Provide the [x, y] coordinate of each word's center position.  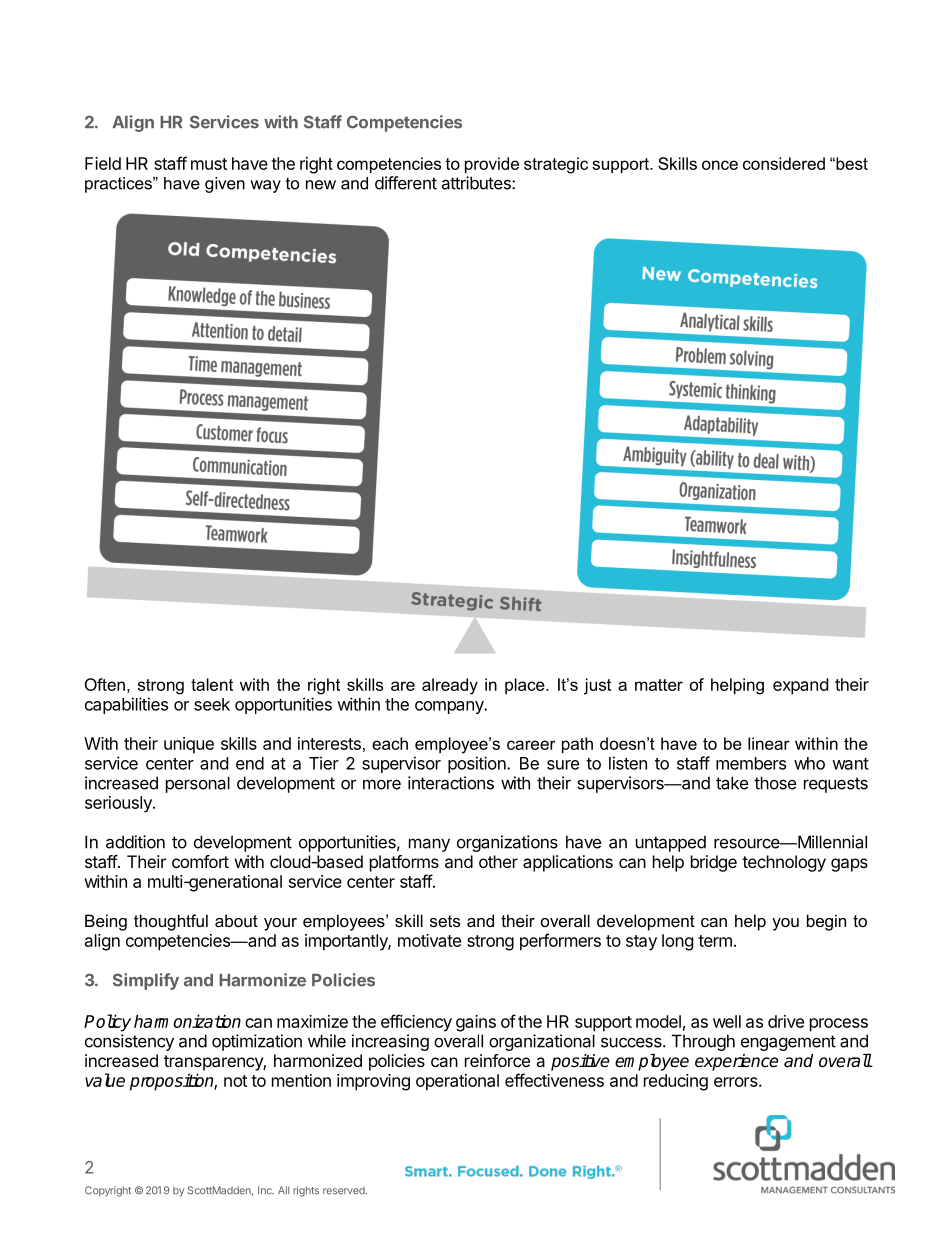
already [450, 686]
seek [212, 704]
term [715, 941]
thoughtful [171, 922]
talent [212, 684]
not [235, 1081]
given [225, 185]
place [526, 686]
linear [769, 743]
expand [800, 686]
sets [445, 921]
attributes [477, 183]
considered [784, 163]
